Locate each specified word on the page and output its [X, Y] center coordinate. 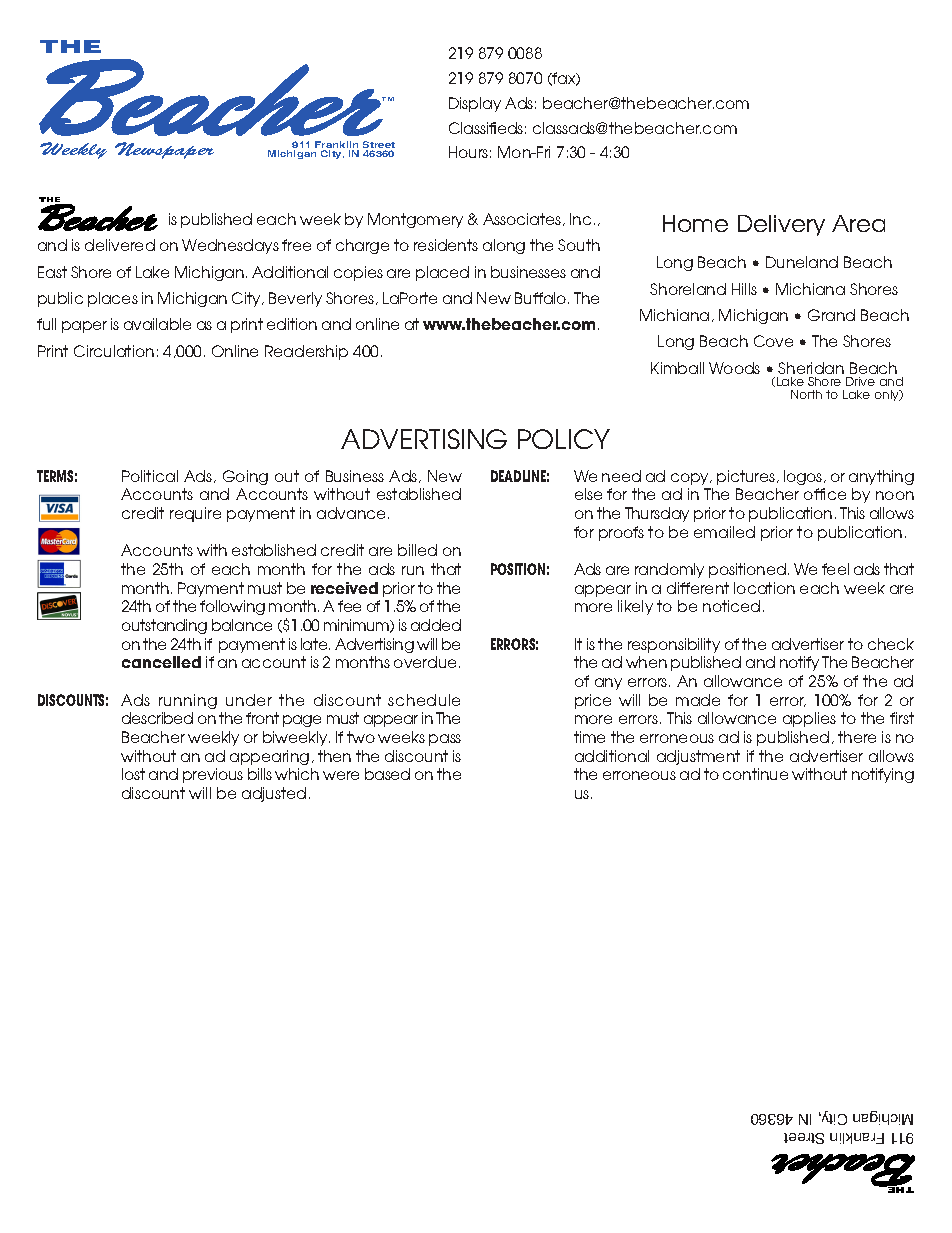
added [436, 625]
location [764, 588]
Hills [744, 289]
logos [804, 477]
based [387, 774]
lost [133, 774]
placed [442, 273]
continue [755, 774]
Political [150, 476]
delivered [120, 245]
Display [475, 104]
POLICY [564, 439]
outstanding [164, 626]
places [113, 299]
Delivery [781, 225]
